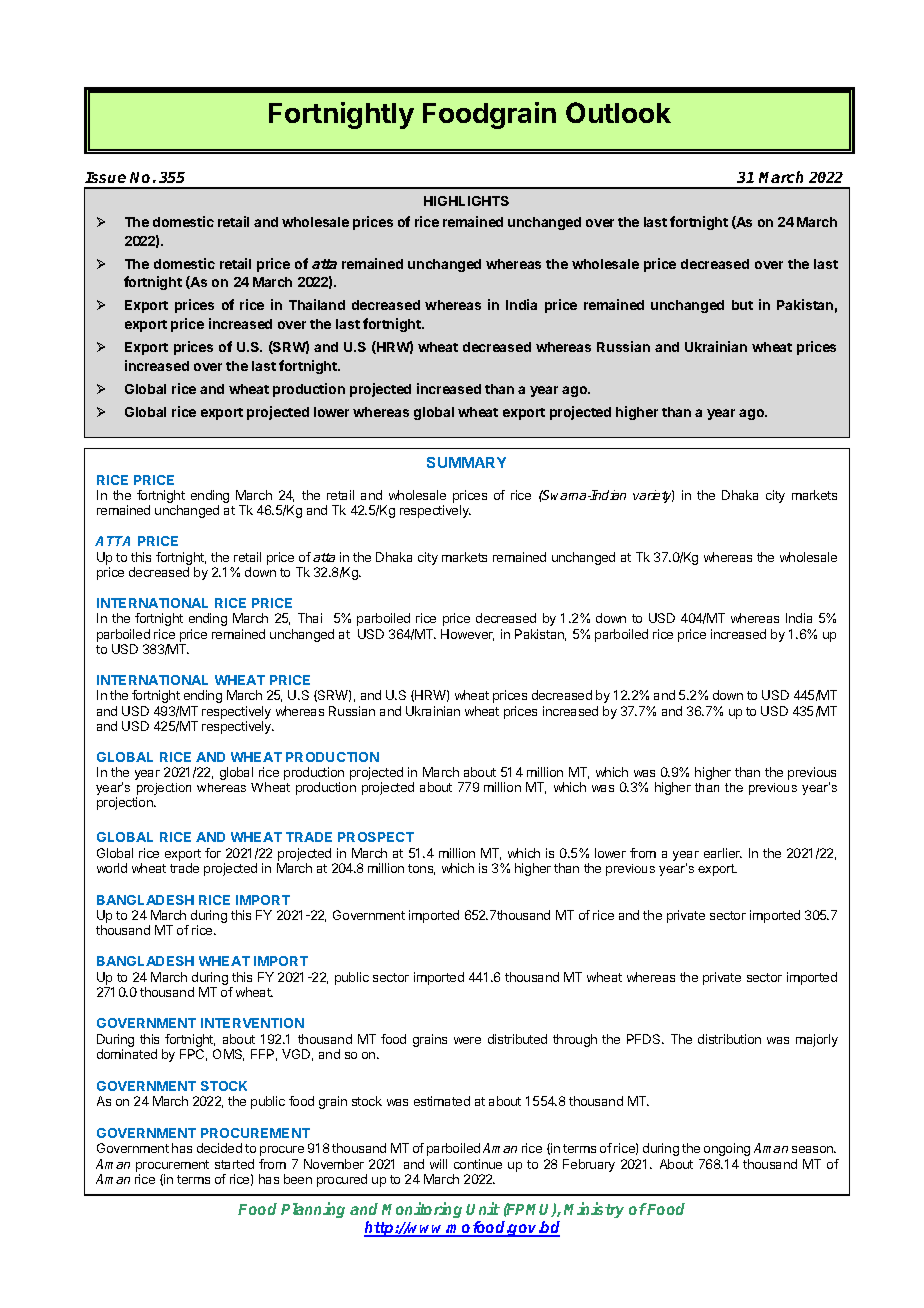 This image has width=924, height=1308. Describe the element at coordinates (653, 496) in the image. I see `variety` at that location.
